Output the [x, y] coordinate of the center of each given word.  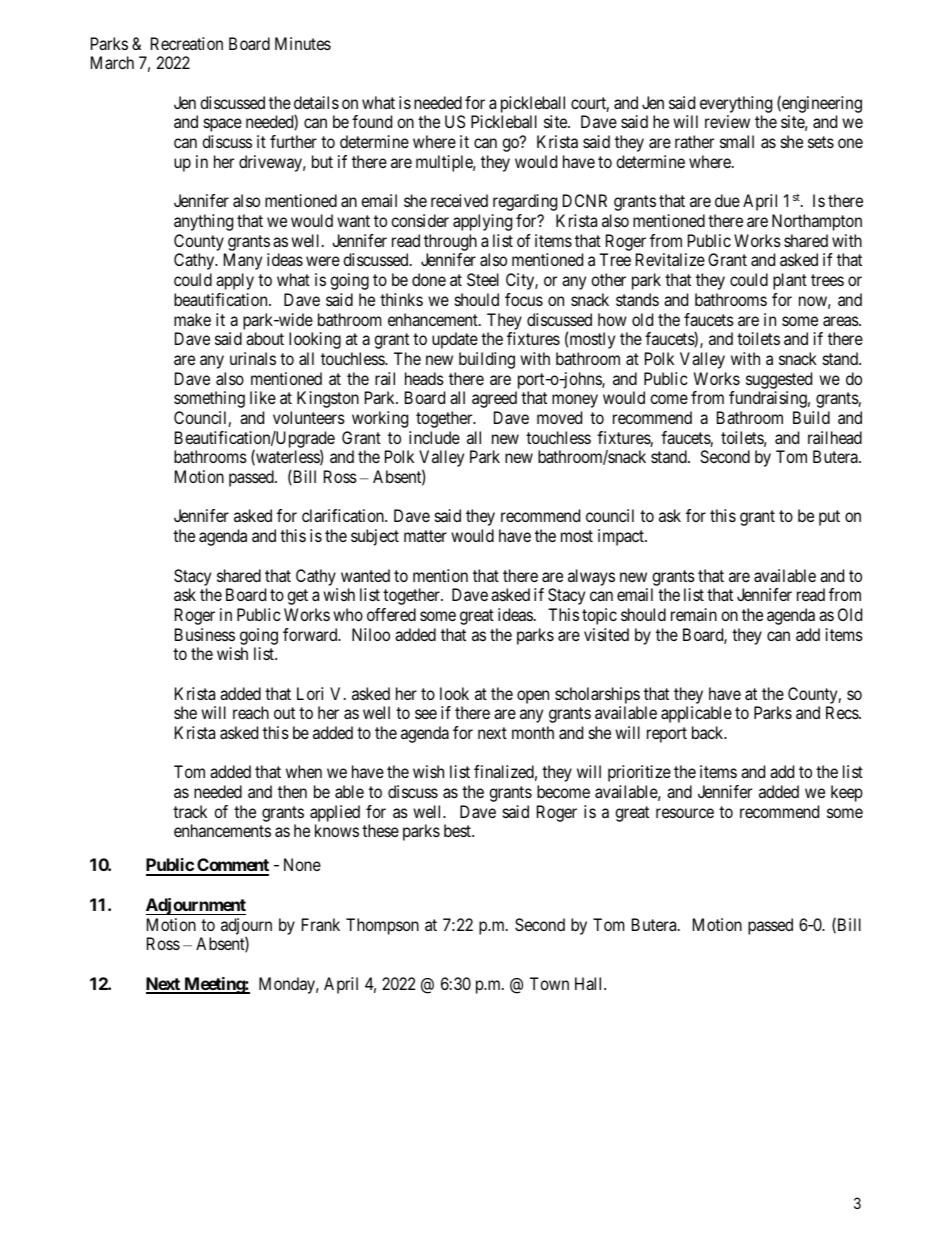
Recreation [187, 43]
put [829, 518]
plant [790, 281]
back [709, 732]
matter [425, 536]
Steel [483, 279]
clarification [344, 515]
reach [251, 712]
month [533, 732]
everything [736, 104]
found [372, 121]
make [192, 319]
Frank [321, 924]
